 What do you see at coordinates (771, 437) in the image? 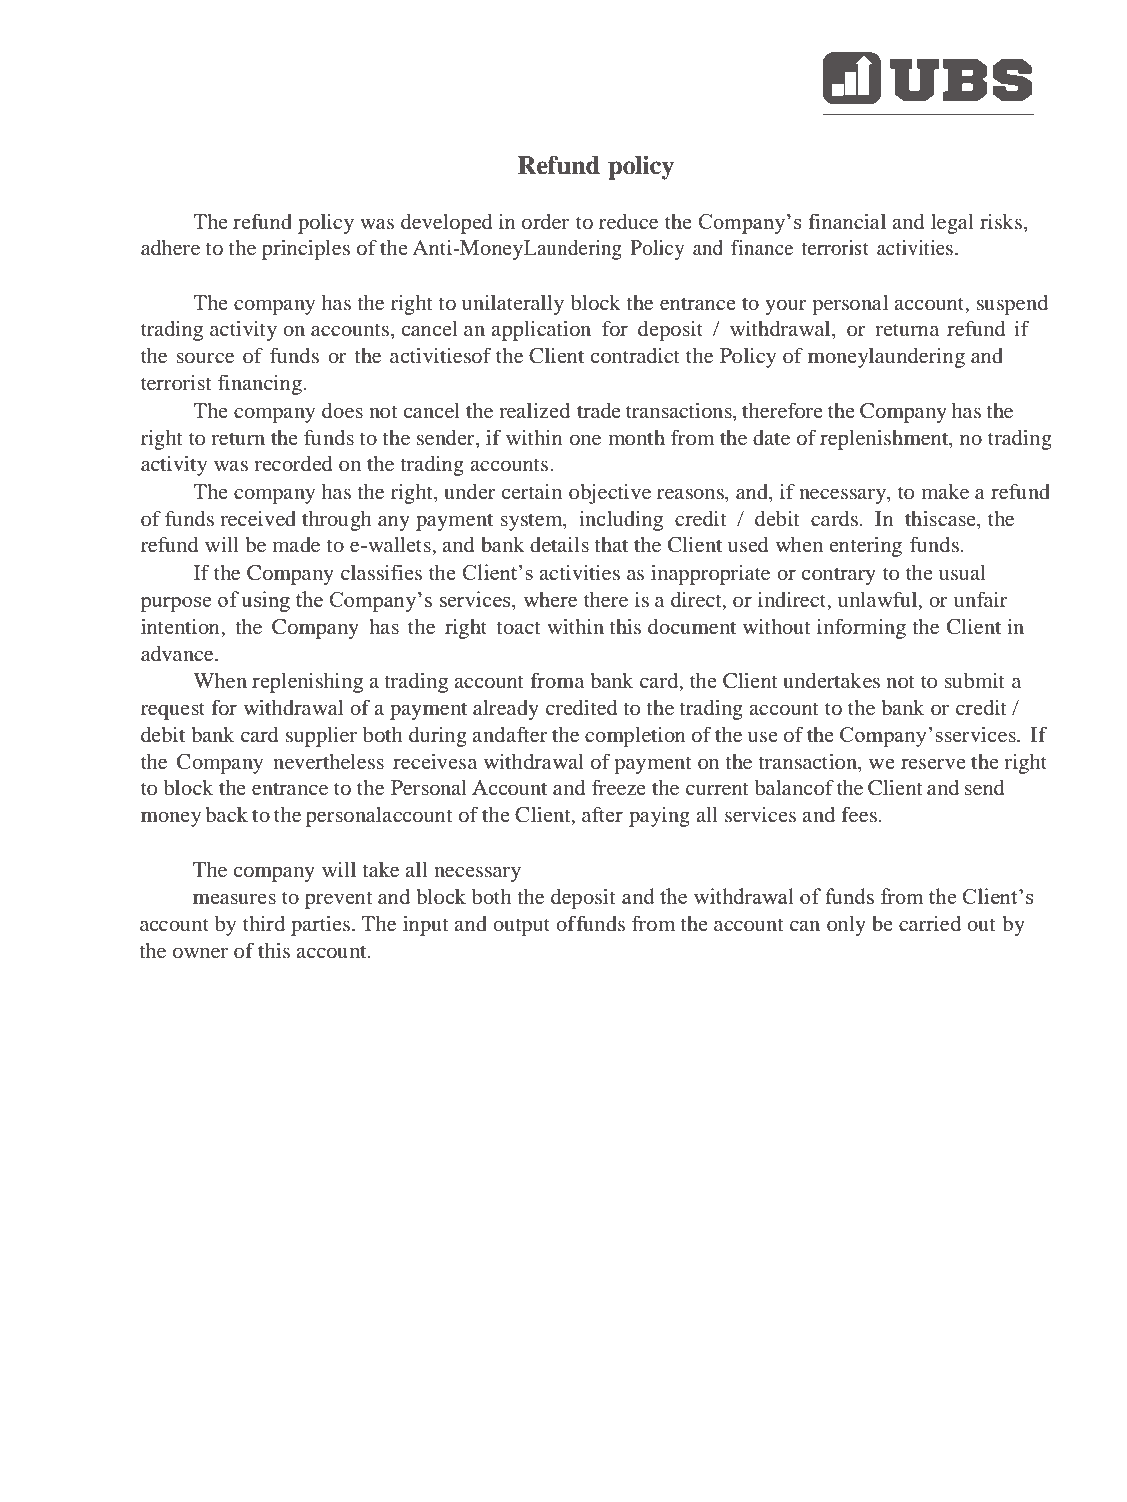
I see `date` at bounding box center [771, 437].
